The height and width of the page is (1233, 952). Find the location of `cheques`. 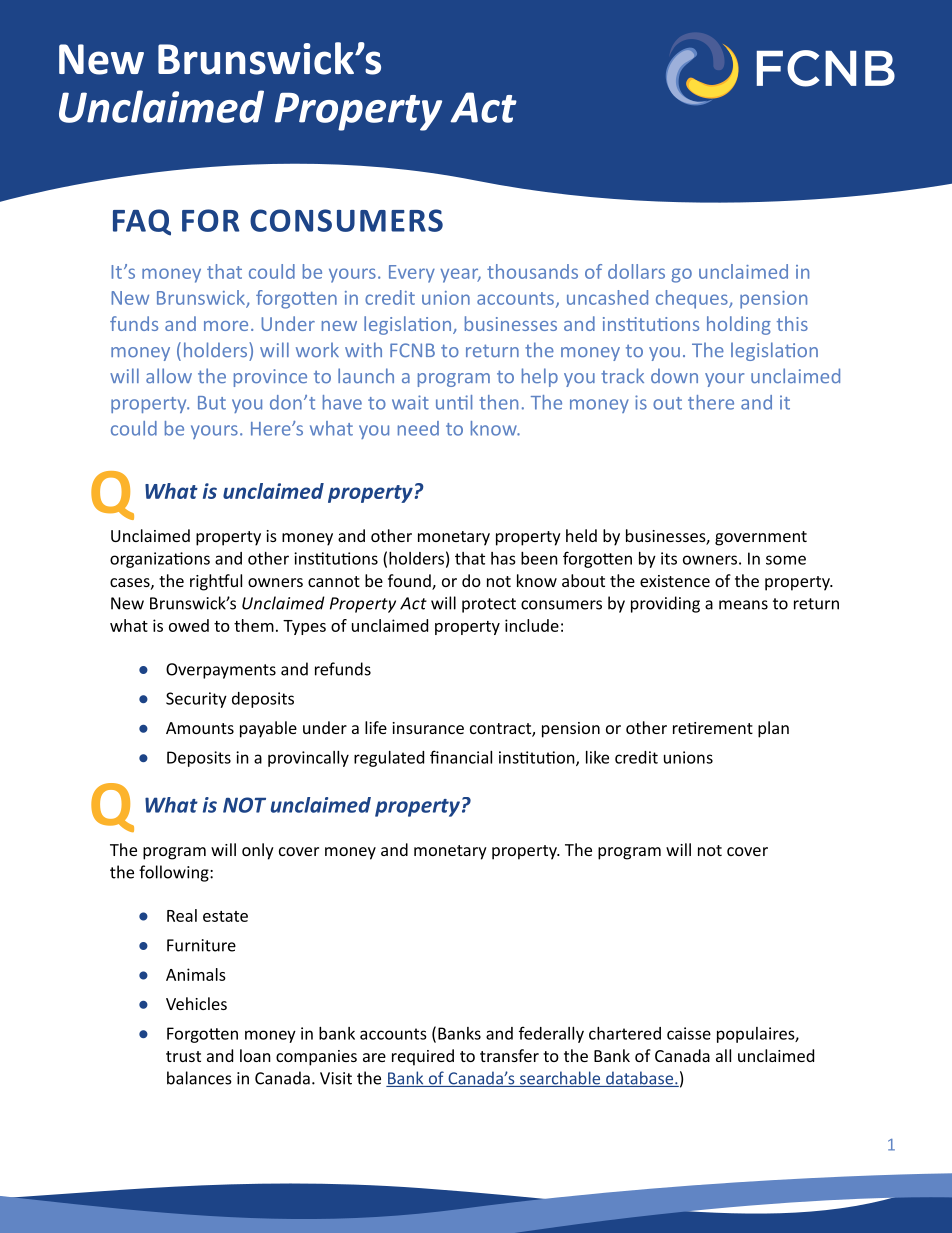

cheques is located at coordinates (693, 299).
